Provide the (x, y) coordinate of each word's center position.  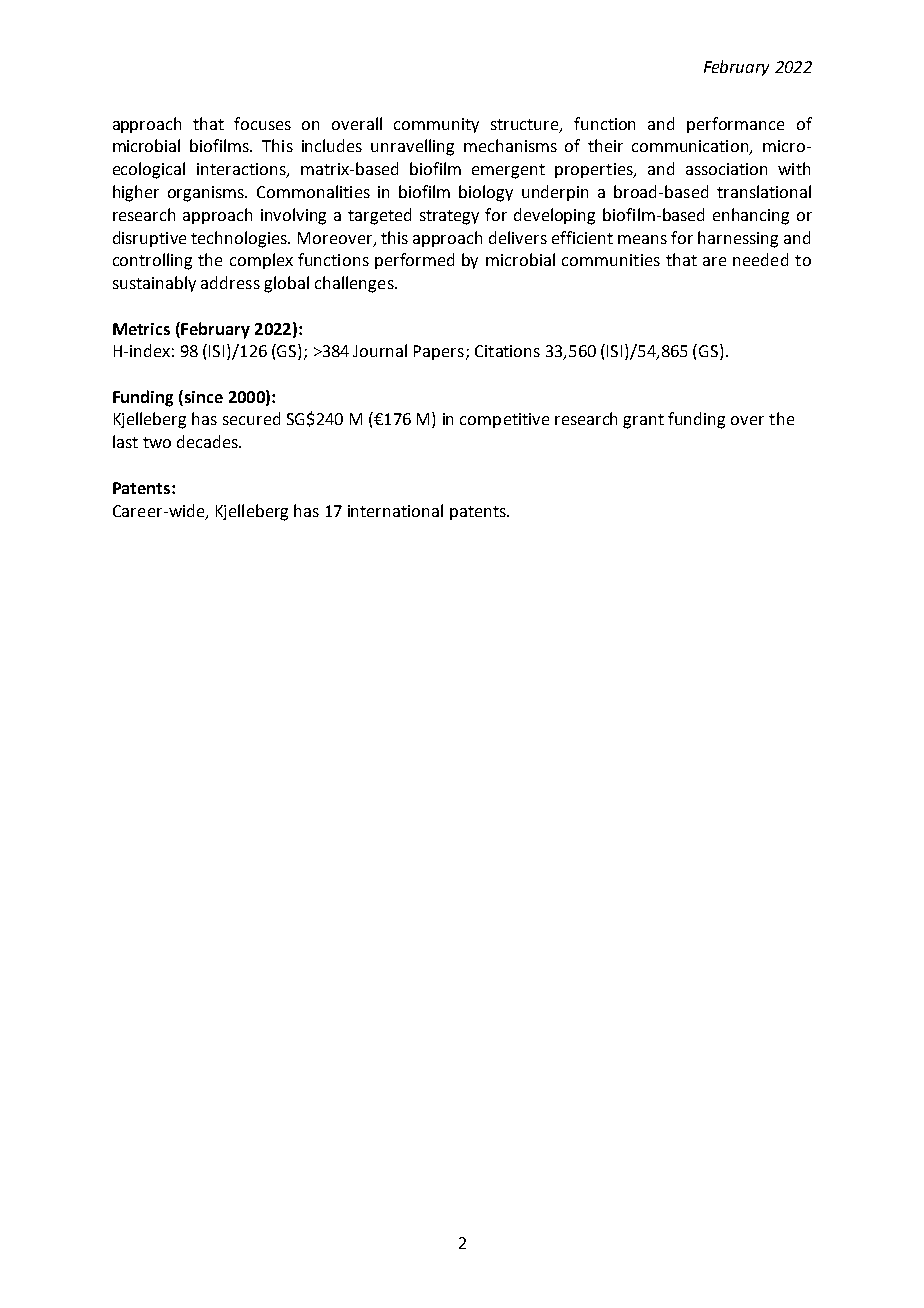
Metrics (141, 329)
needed (760, 259)
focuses (262, 123)
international (395, 510)
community (436, 125)
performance (735, 125)
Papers (439, 352)
